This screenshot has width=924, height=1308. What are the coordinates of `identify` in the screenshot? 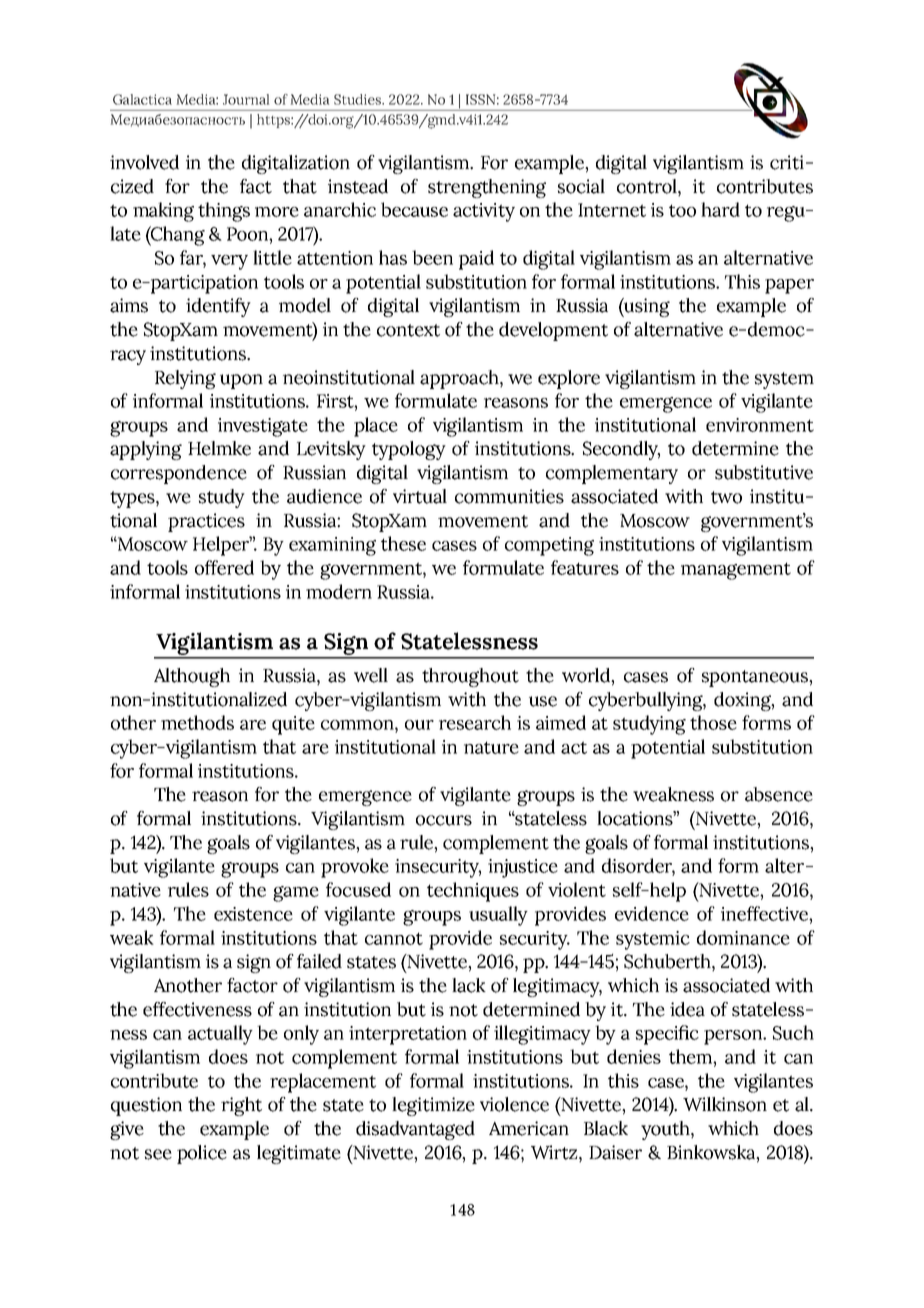 It's located at (218, 307).
